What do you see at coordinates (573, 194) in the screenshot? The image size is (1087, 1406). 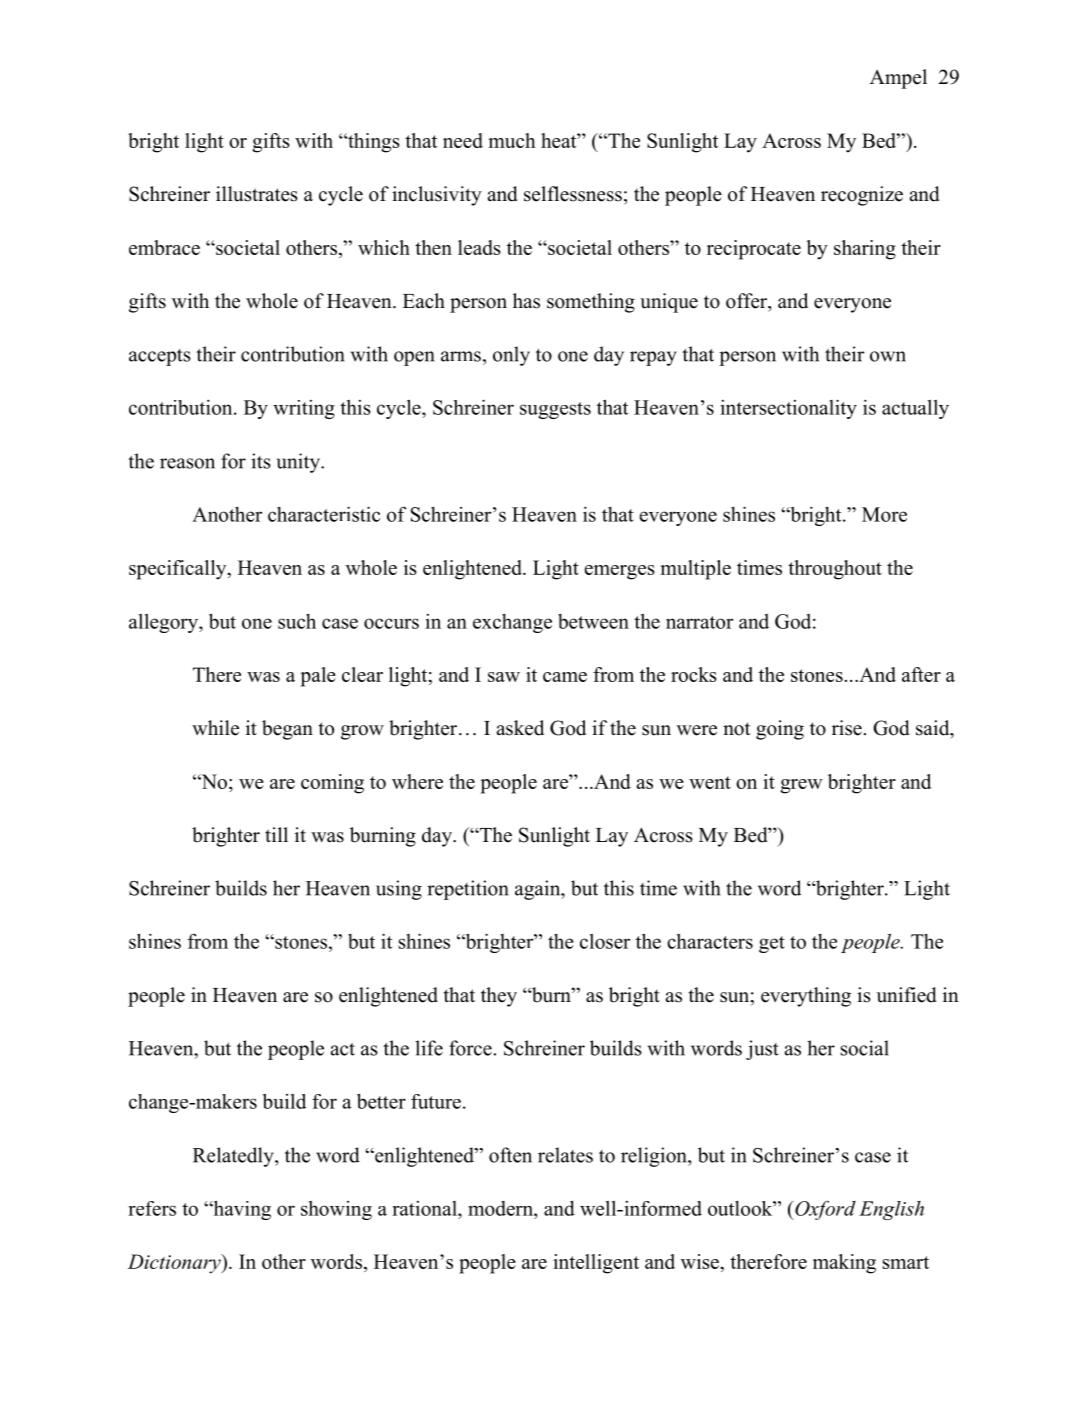 I see `selflessness` at bounding box center [573, 194].
